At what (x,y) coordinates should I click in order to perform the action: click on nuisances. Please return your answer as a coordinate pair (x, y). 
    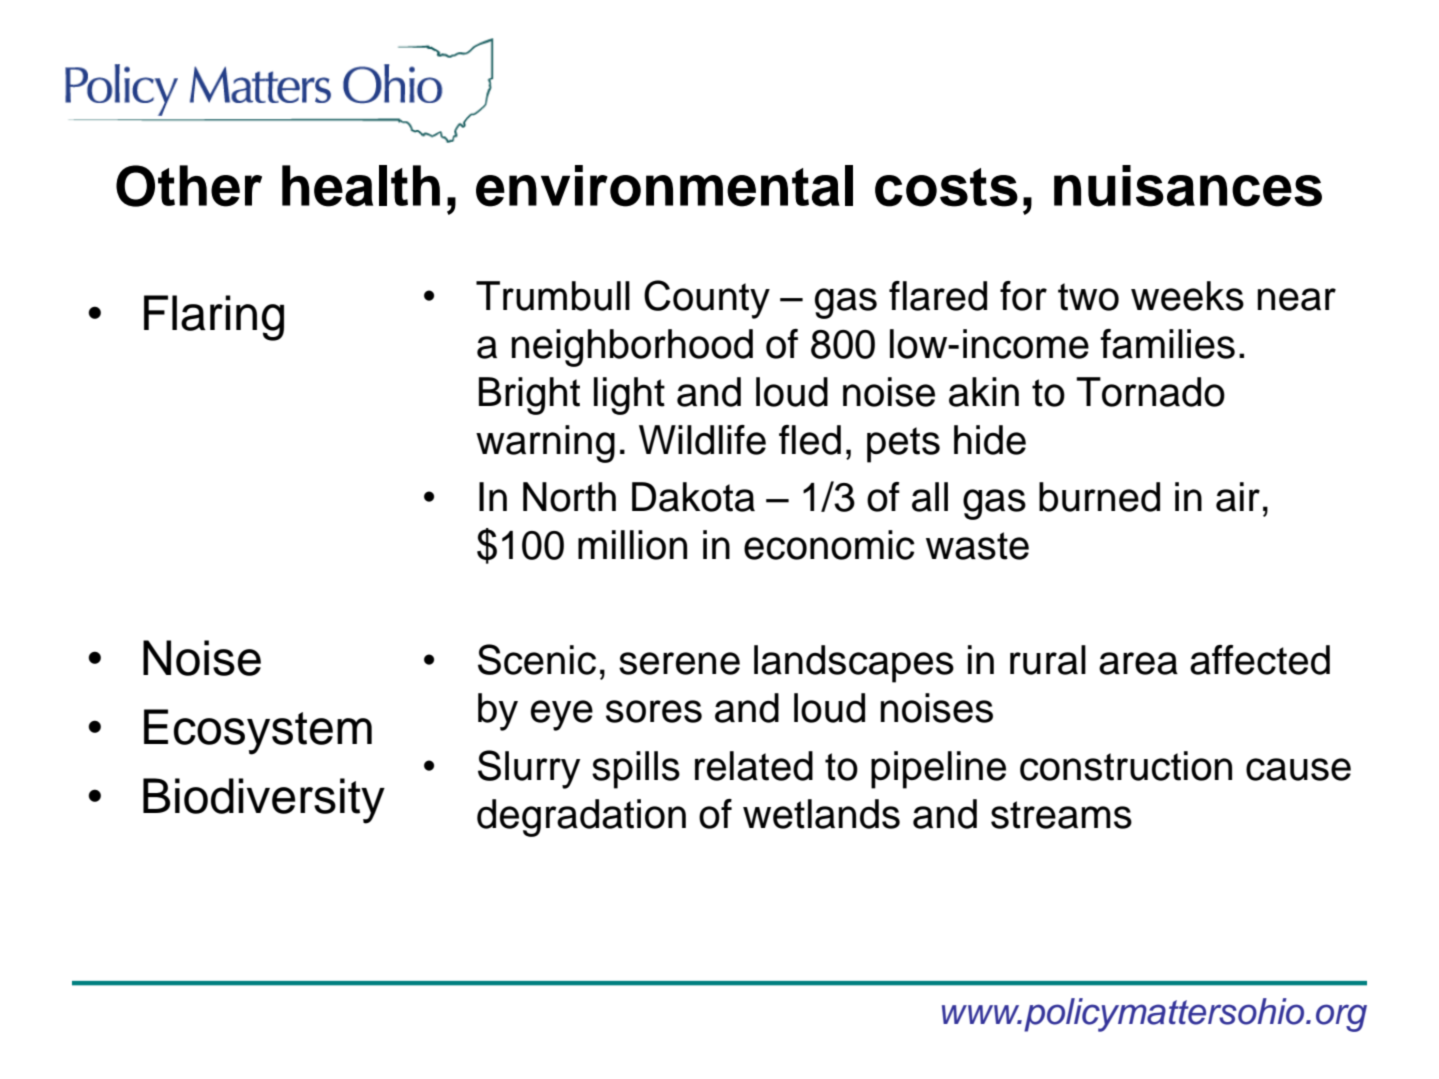
    Looking at the image, I should click on (1188, 186).
